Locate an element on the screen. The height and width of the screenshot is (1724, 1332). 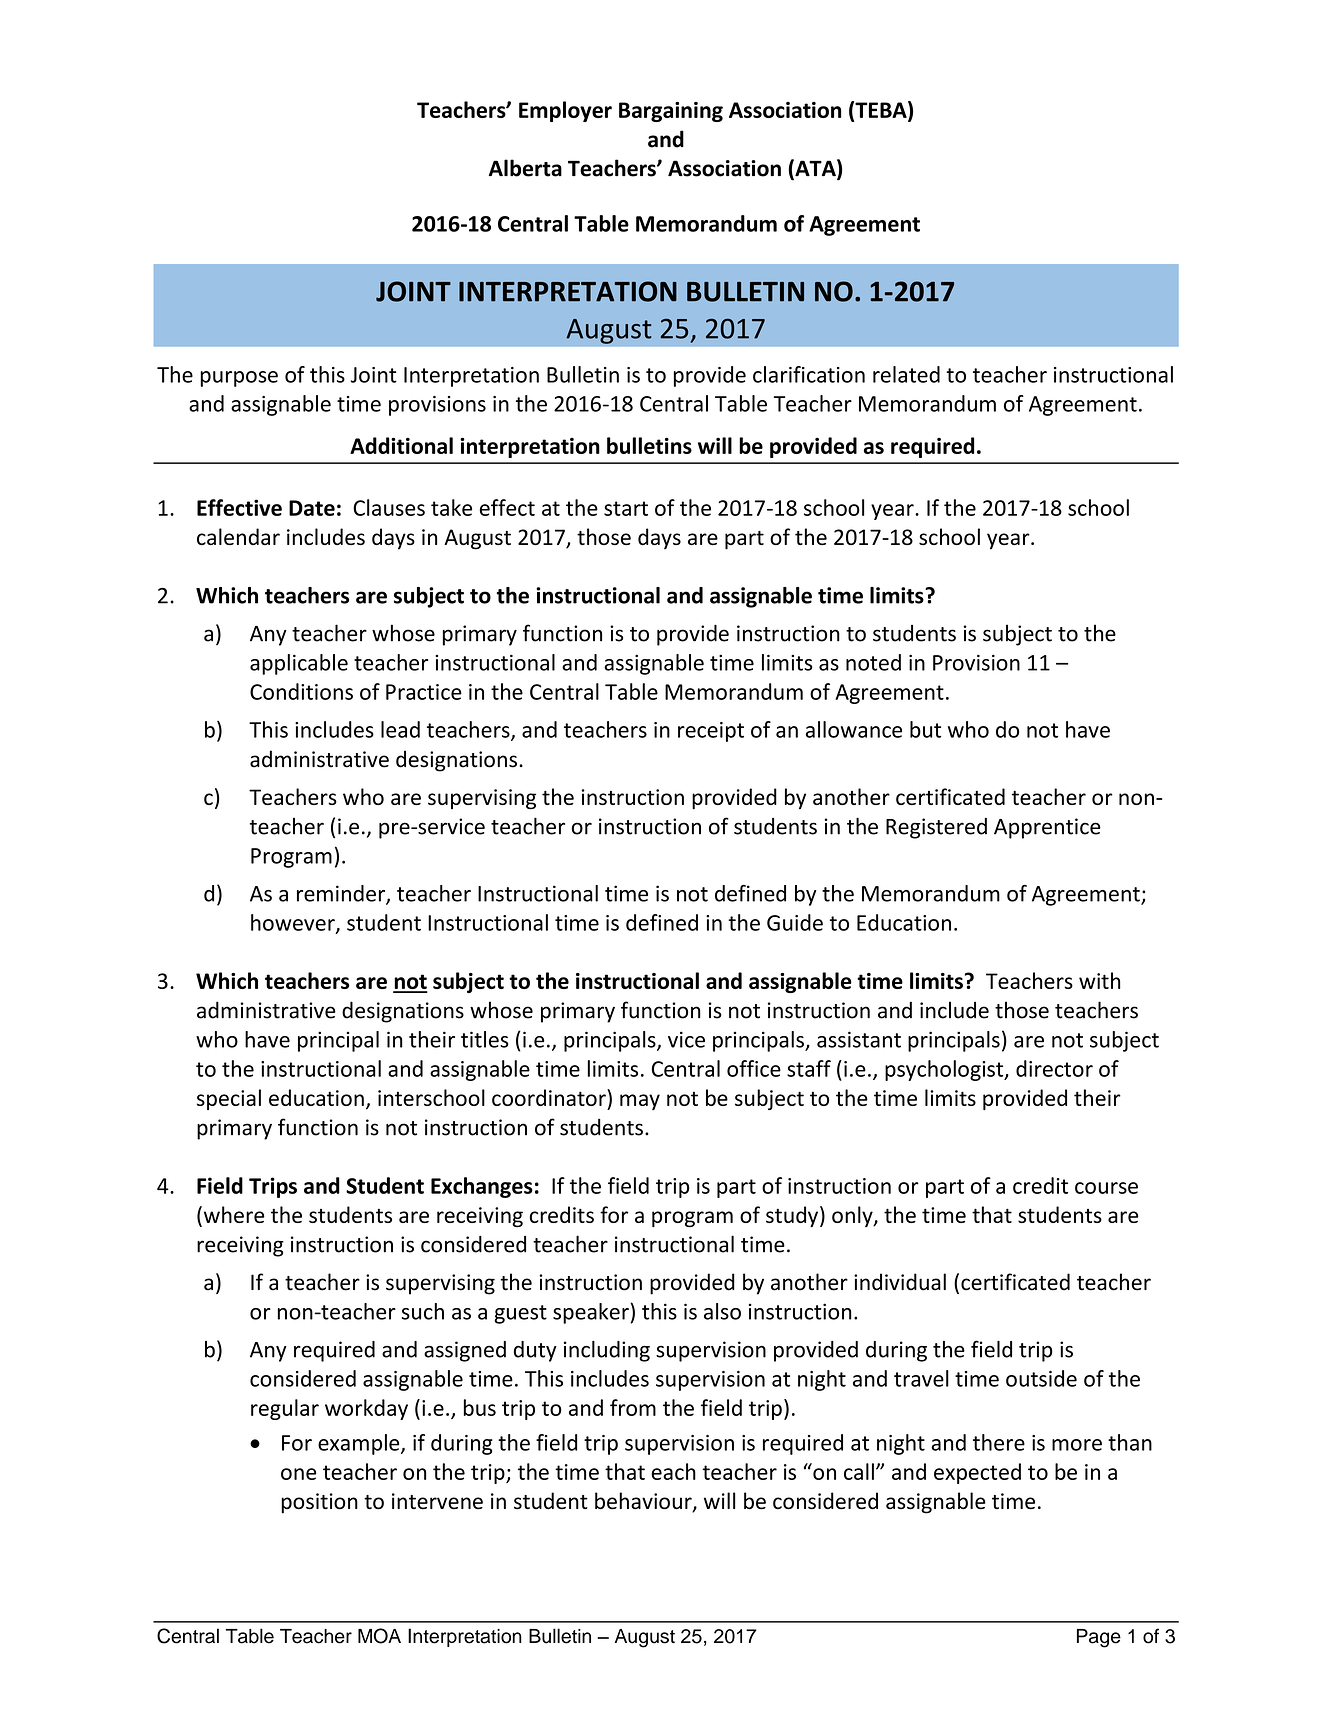
behaviour is located at coordinates (644, 1502).
